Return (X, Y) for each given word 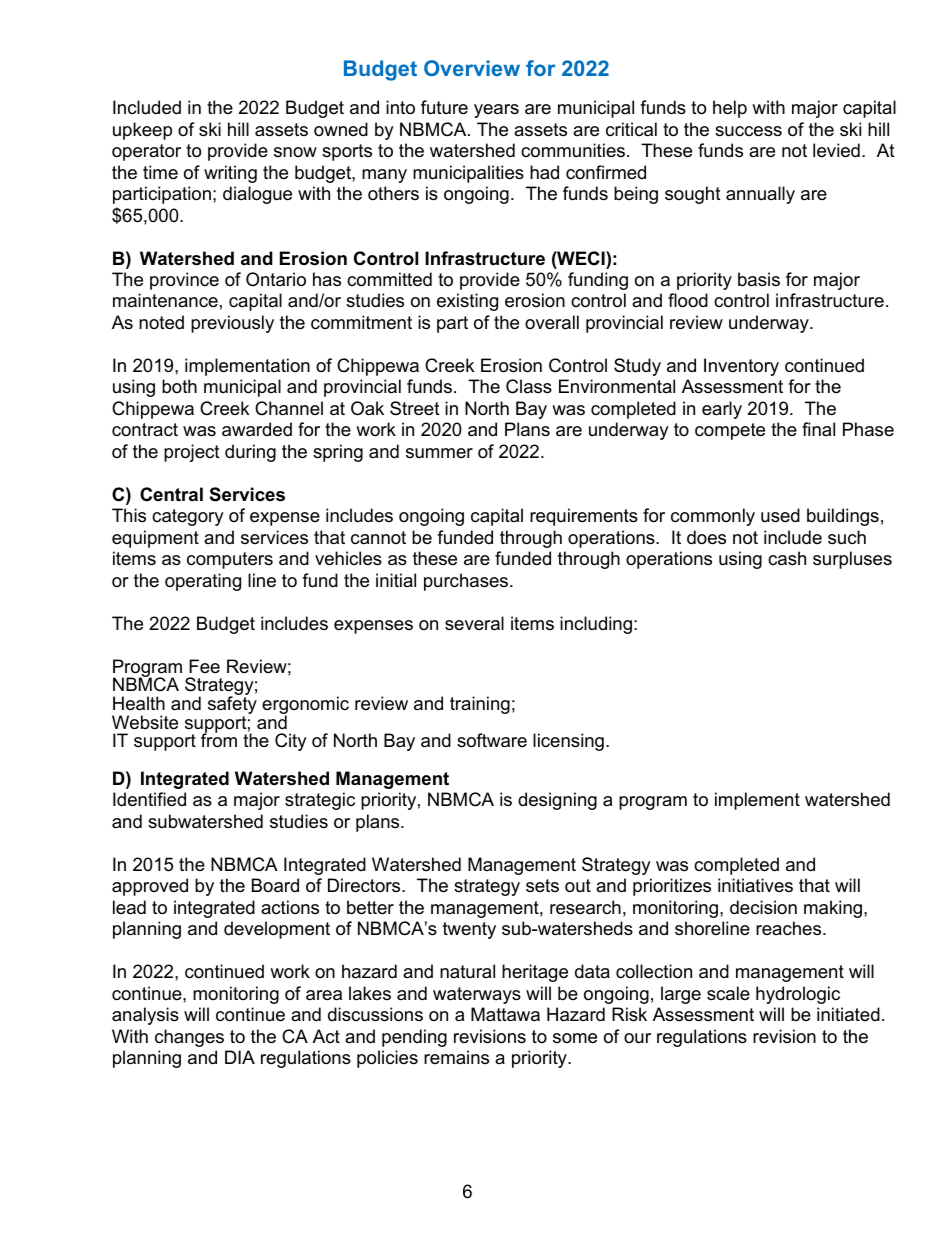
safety (232, 705)
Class (529, 386)
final (818, 429)
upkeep (142, 131)
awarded (257, 429)
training (480, 705)
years (496, 111)
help (730, 109)
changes (189, 1038)
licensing (568, 742)
